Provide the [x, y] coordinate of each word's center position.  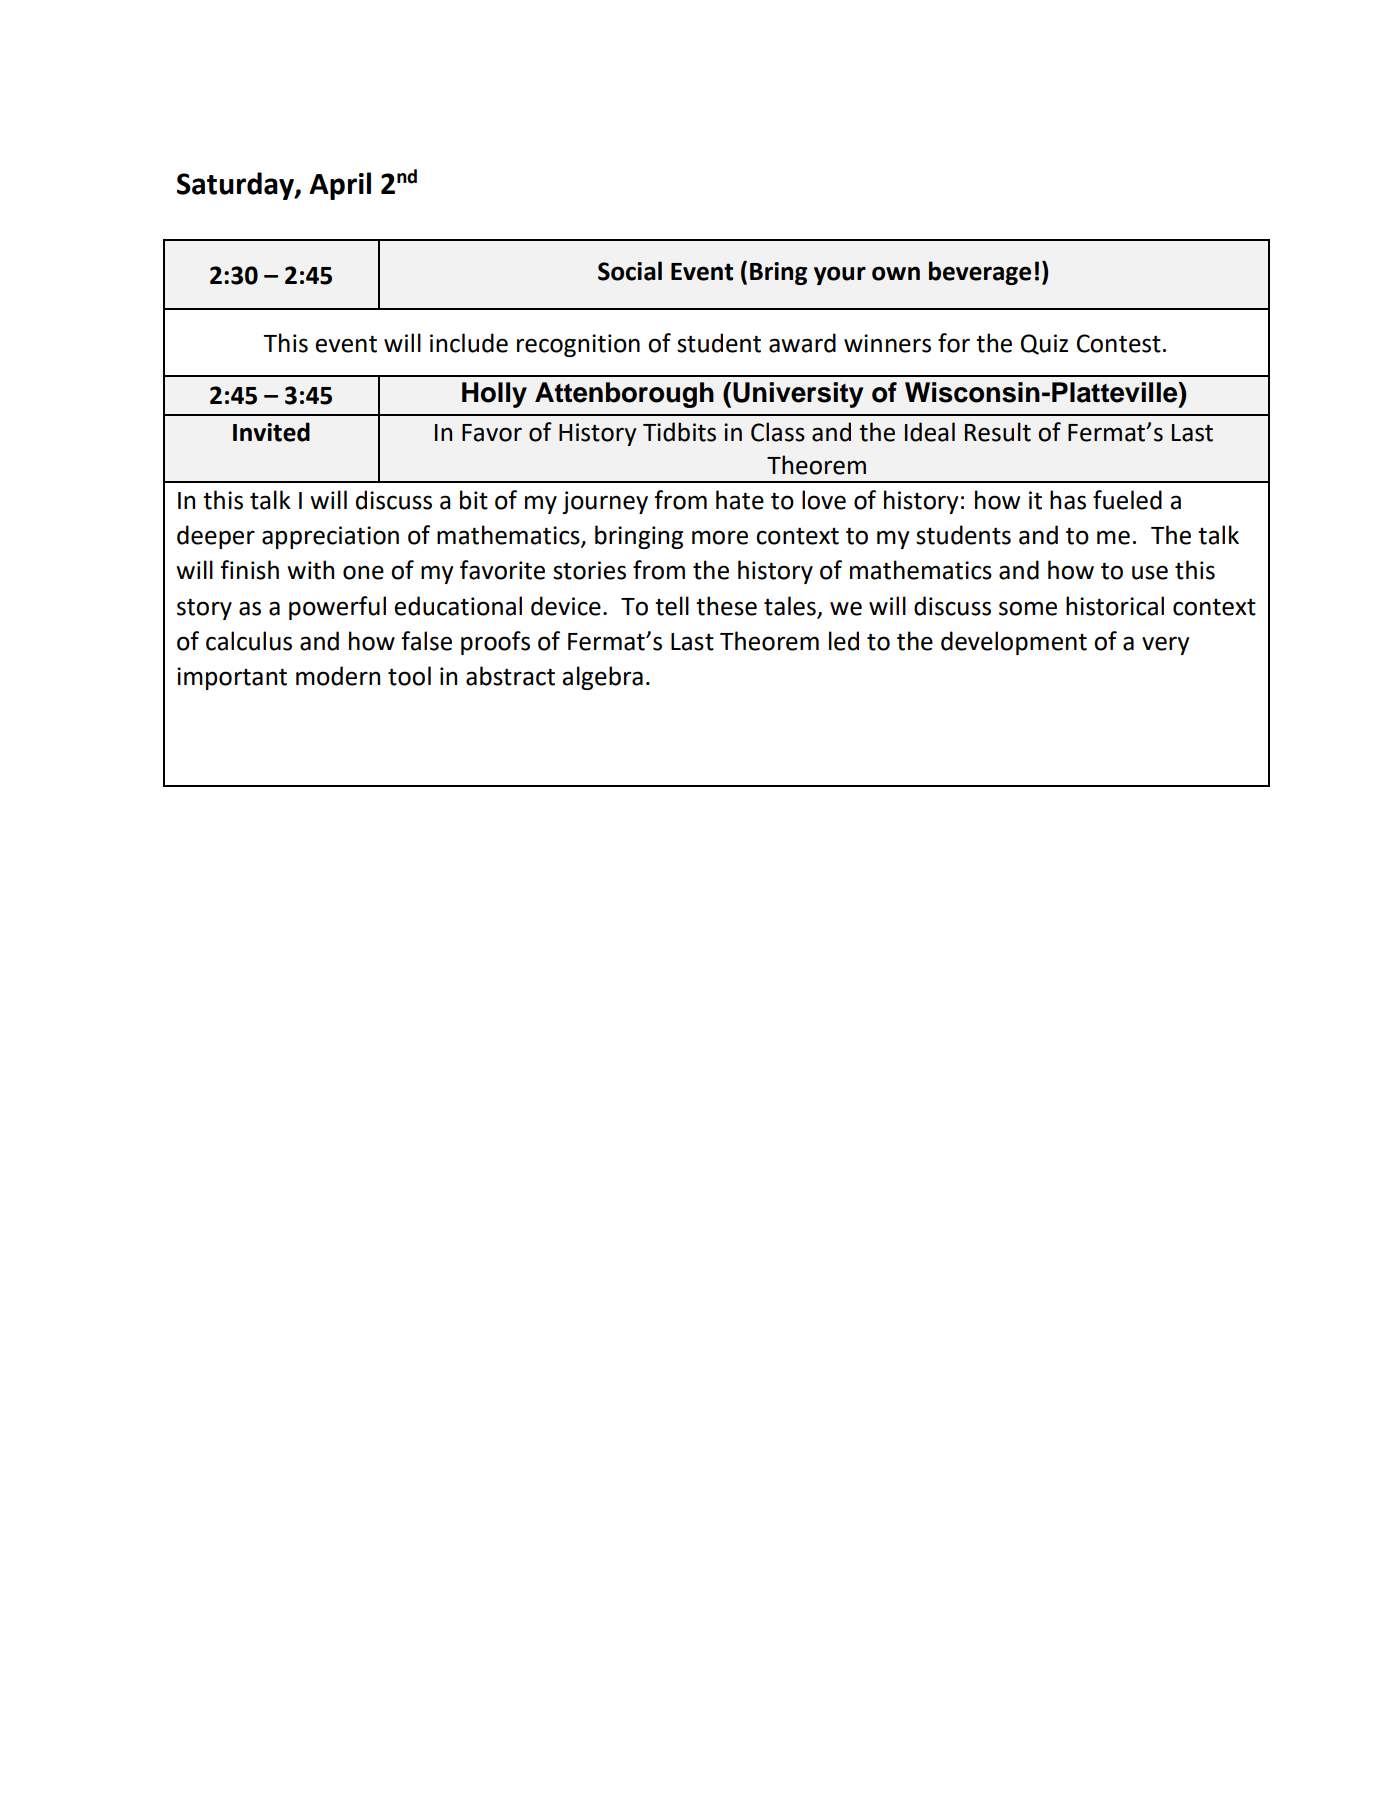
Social [630, 271]
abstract [510, 676]
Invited [271, 432]
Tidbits [679, 432]
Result [998, 432]
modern [338, 676]
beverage [980, 273]
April [340, 186]
